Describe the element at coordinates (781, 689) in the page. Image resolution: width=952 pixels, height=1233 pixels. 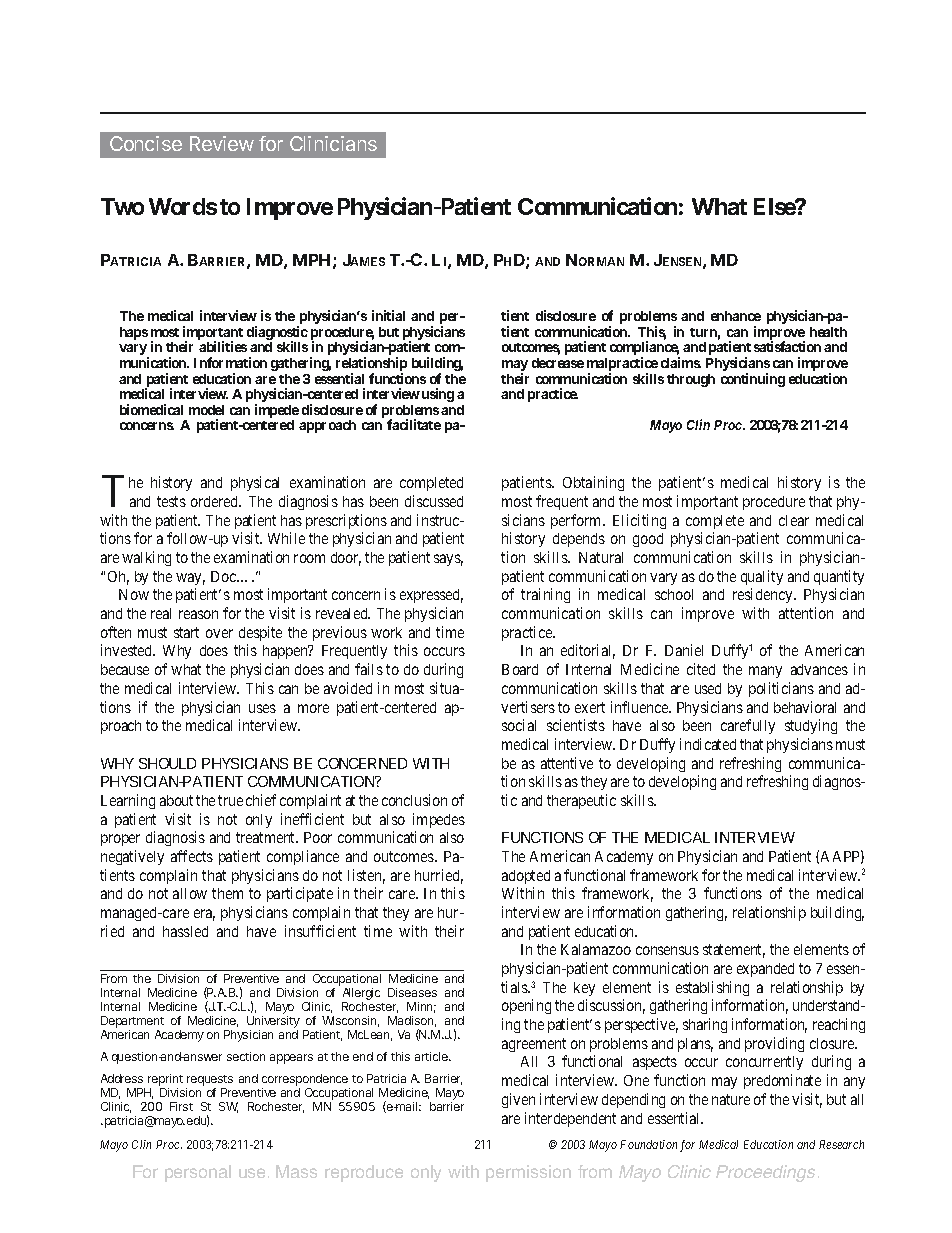
I see `politicians` at that location.
